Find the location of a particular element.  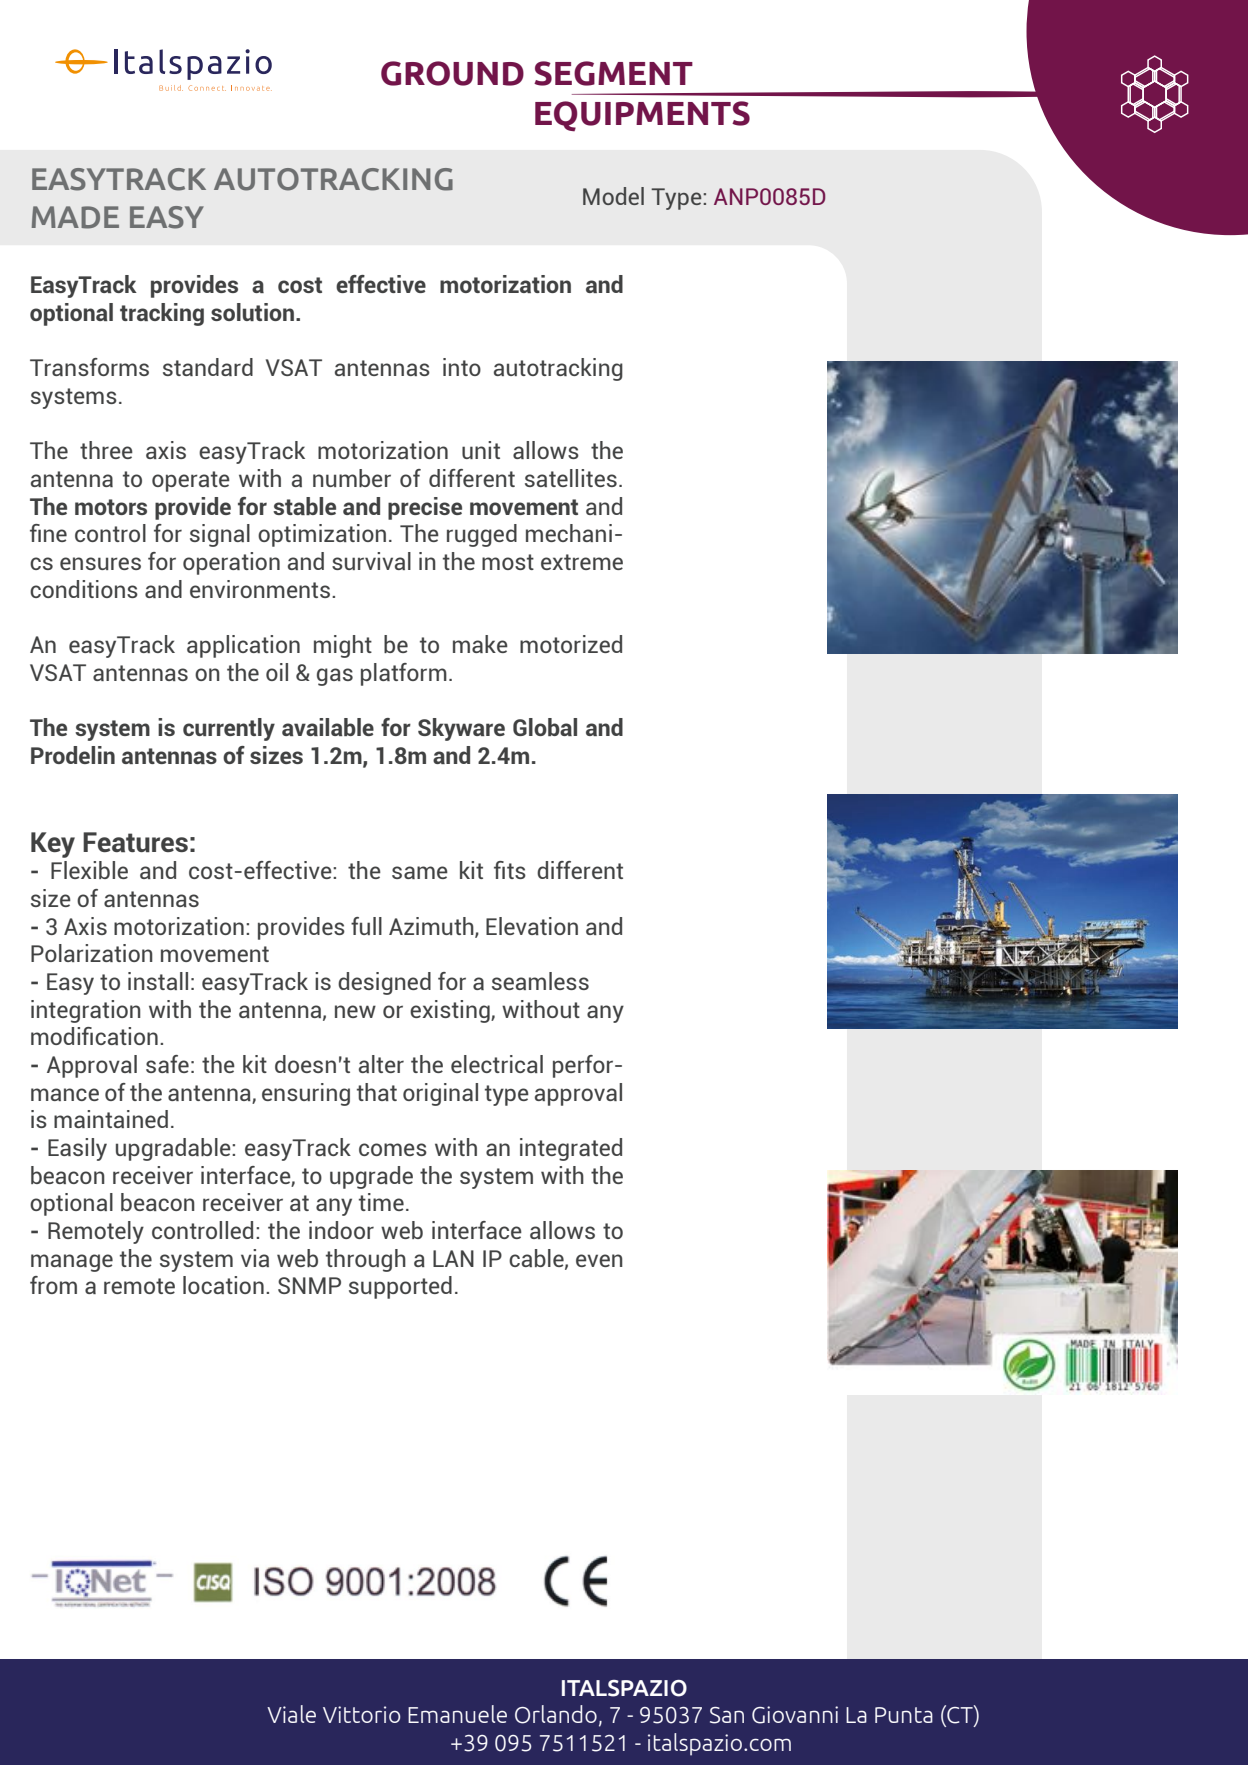

GROUND is located at coordinates (452, 73).
